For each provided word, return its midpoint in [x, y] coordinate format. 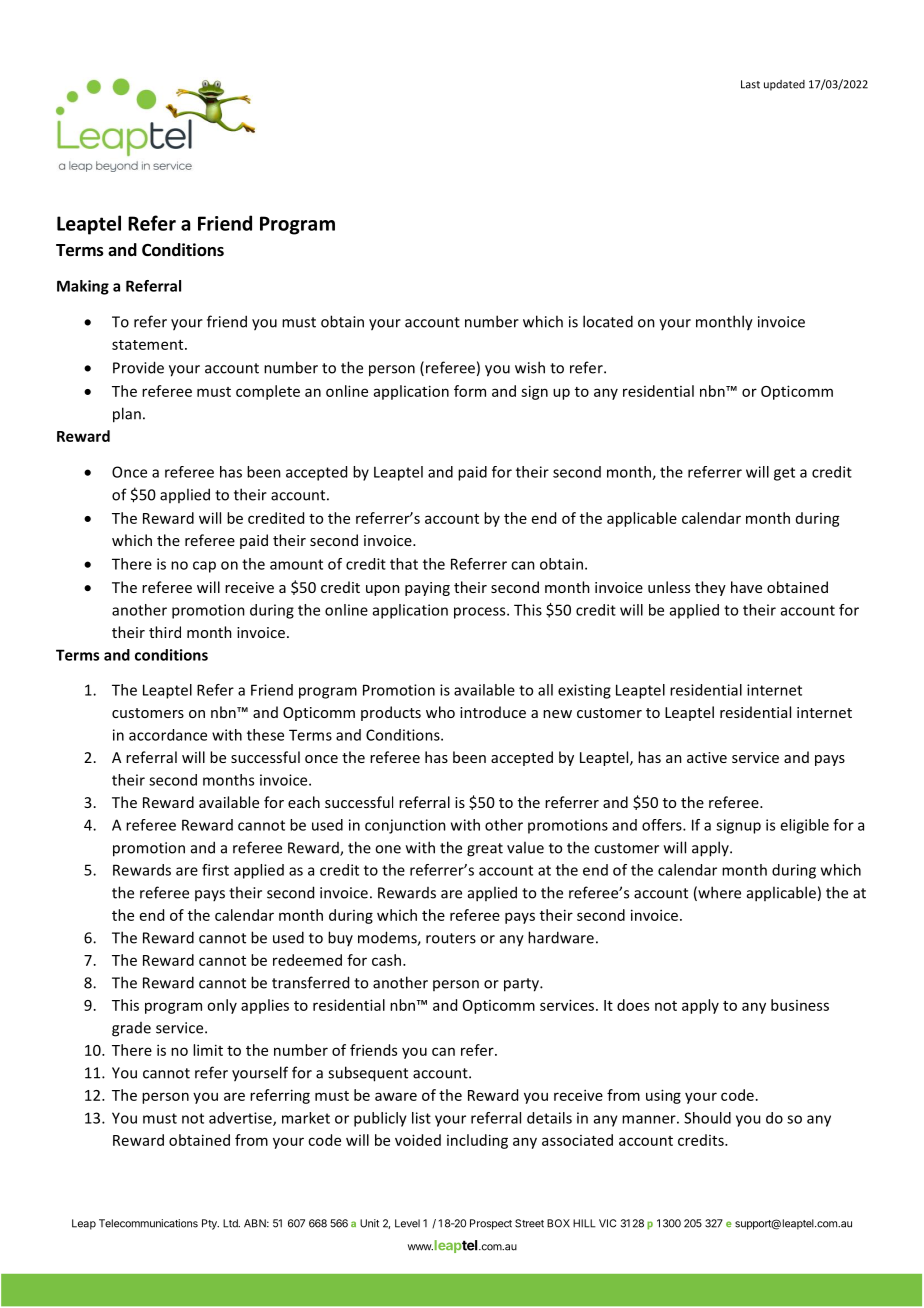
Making [83, 287]
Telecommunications [148, 1223]
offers [663, 825]
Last [750, 84]
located [608, 321]
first [215, 870]
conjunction [405, 826]
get [784, 474]
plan [127, 415]
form [470, 391]
